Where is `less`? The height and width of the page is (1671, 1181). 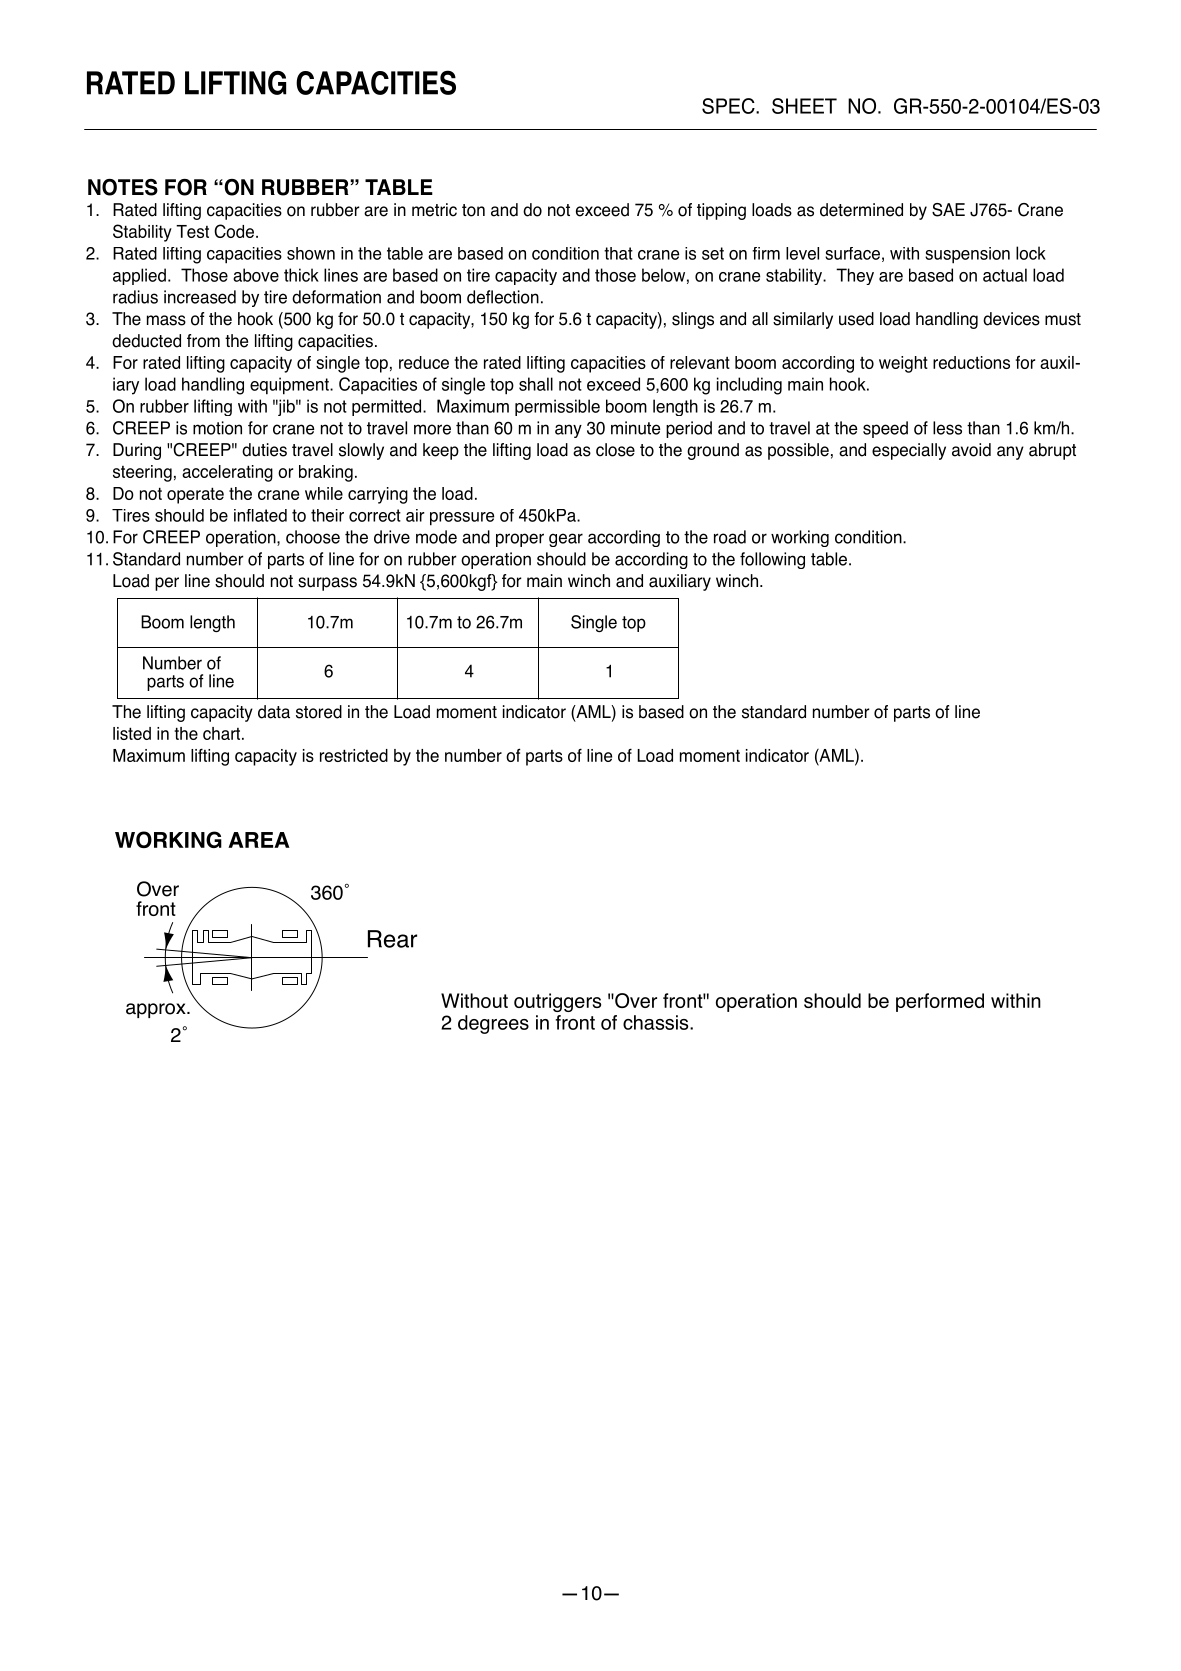 less is located at coordinates (947, 428).
